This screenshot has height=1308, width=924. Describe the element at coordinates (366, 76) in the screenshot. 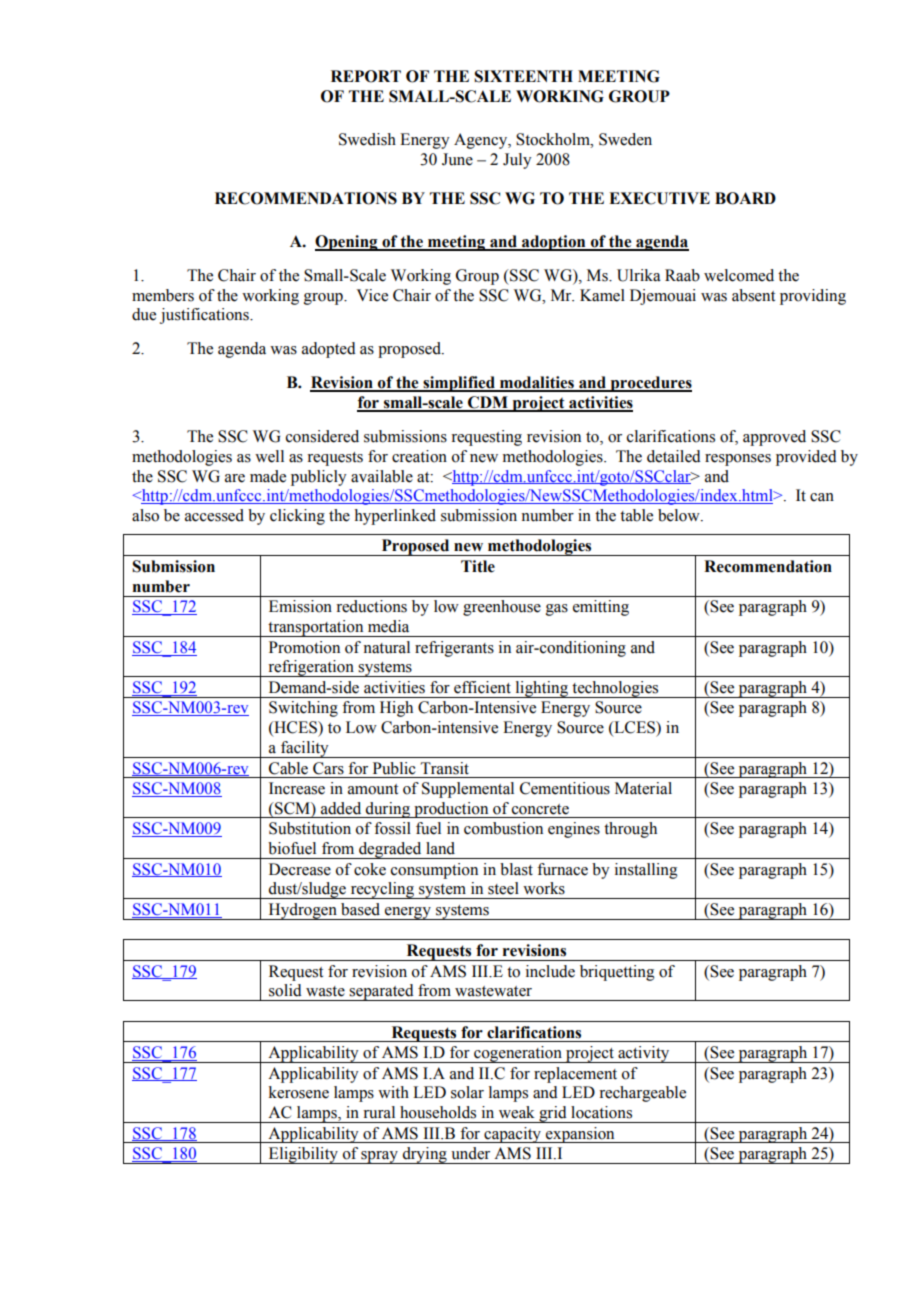

I see `REPORT` at that location.
